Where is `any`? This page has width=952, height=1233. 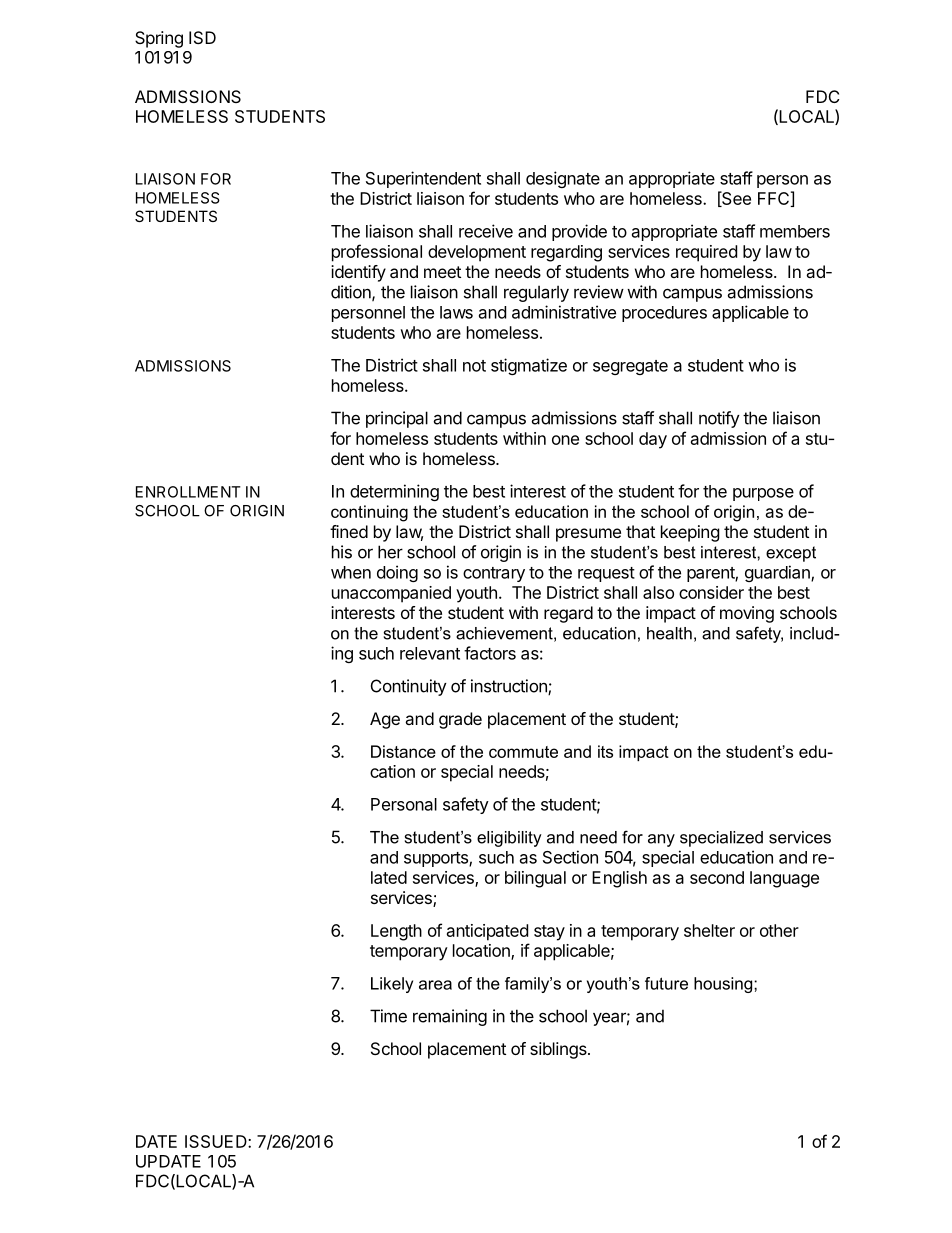 any is located at coordinates (661, 840).
